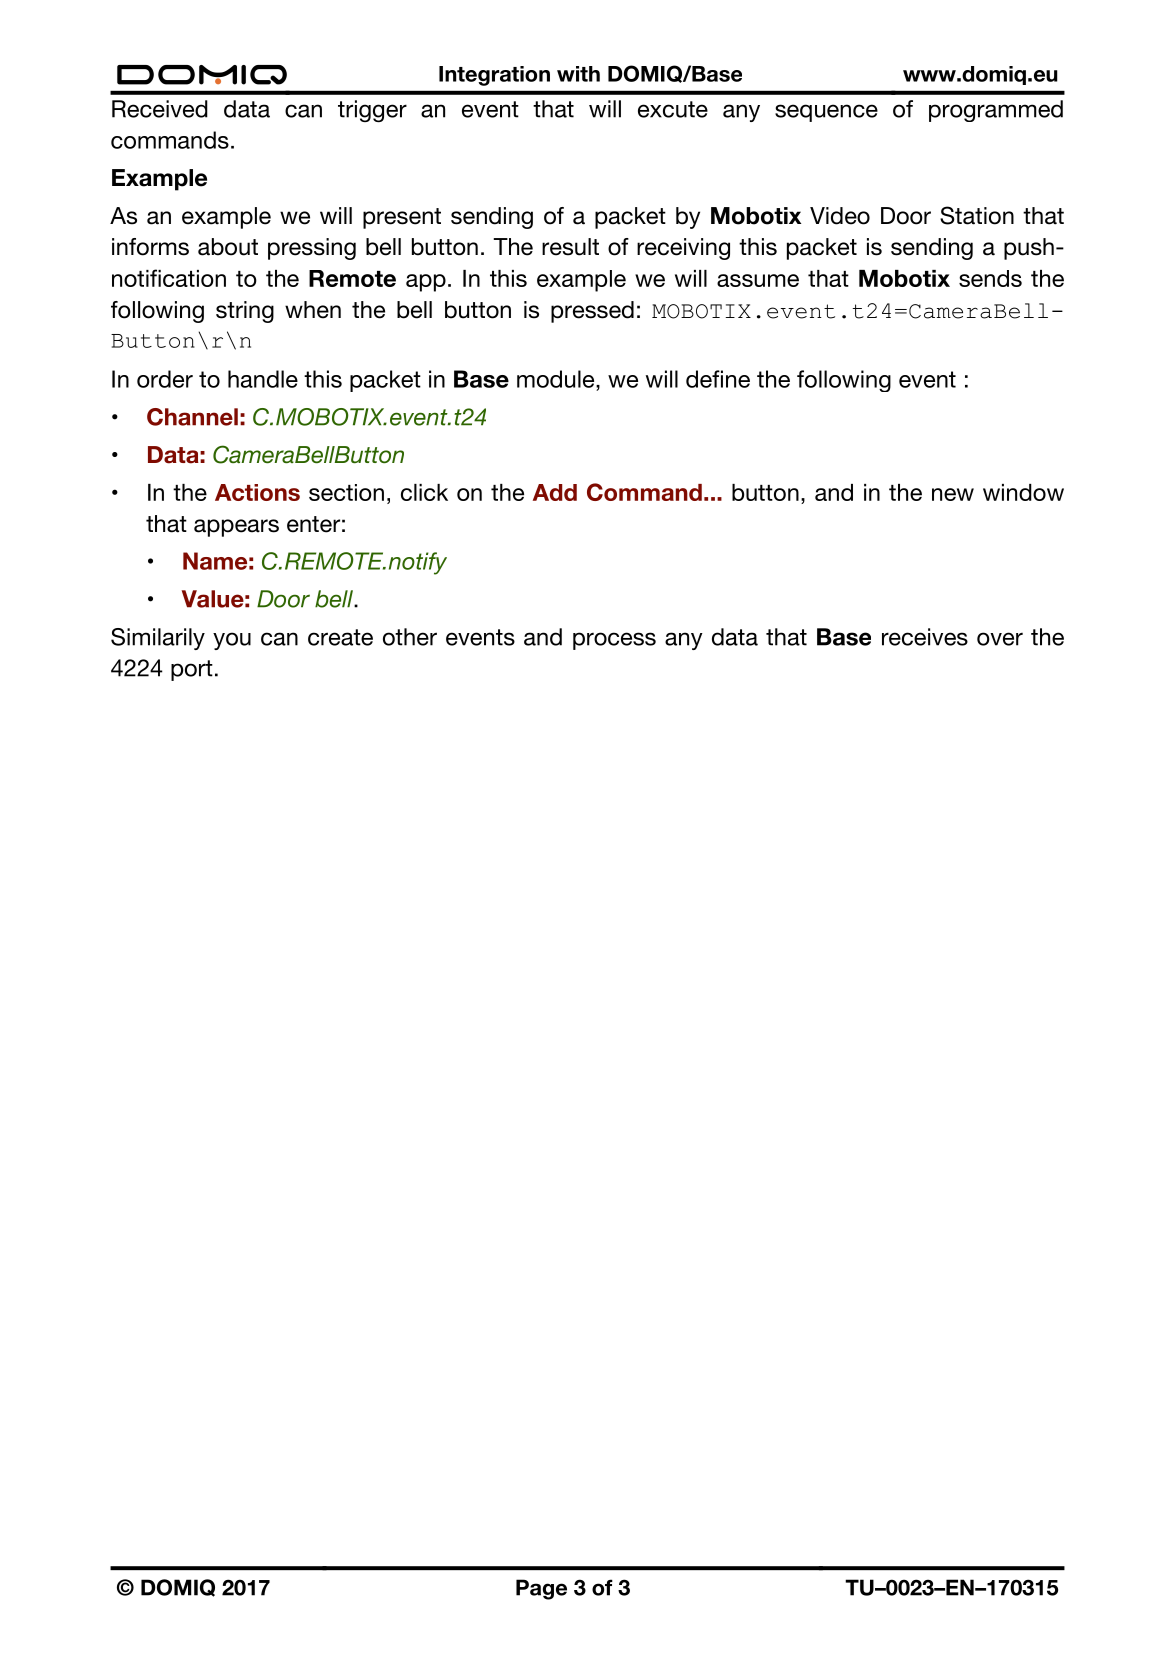 The image size is (1175, 1663). What do you see at coordinates (410, 637) in the document?
I see `other` at bounding box center [410, 637].
